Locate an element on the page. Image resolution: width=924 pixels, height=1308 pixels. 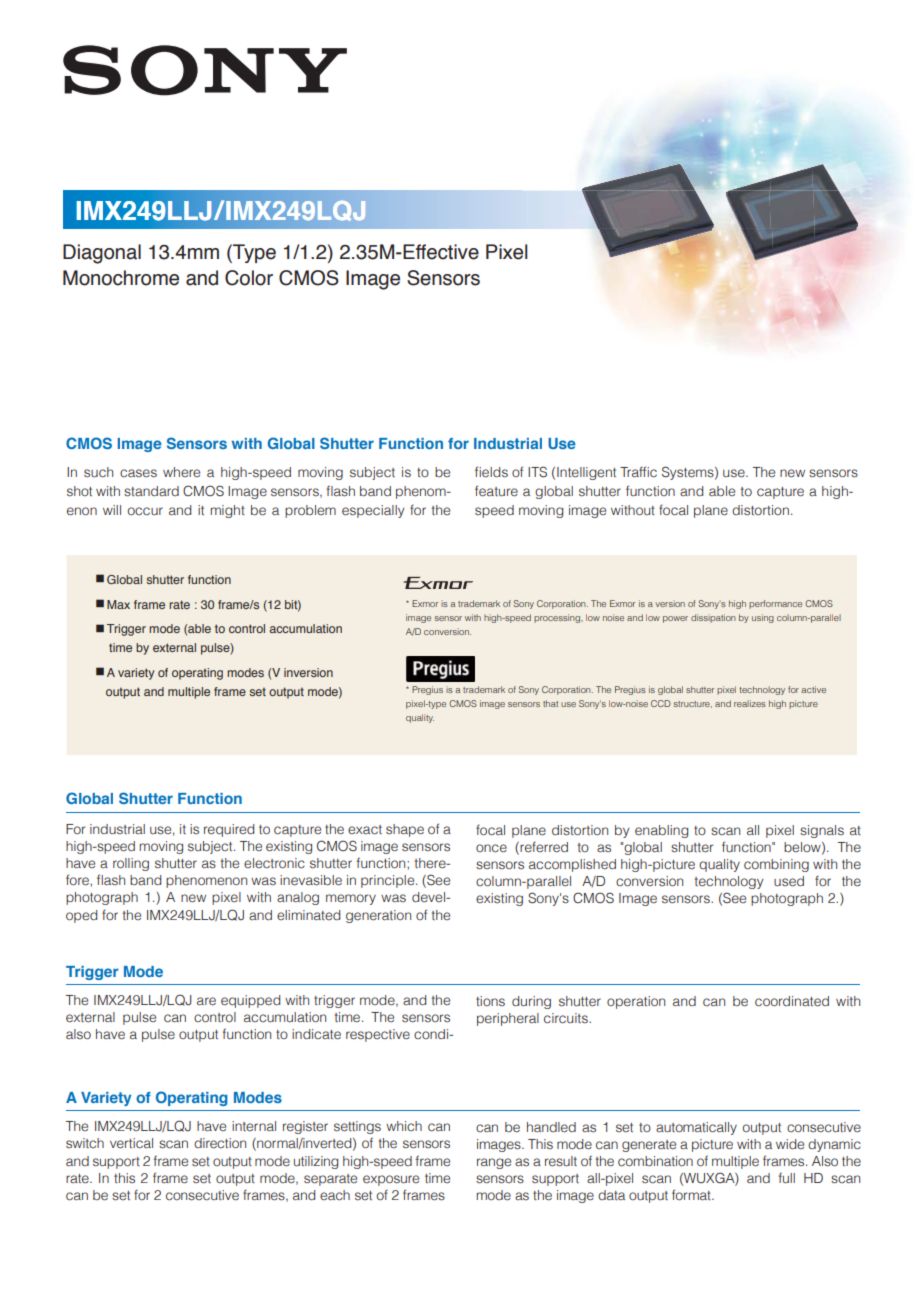
standard is located at coordinates (151, 491).
